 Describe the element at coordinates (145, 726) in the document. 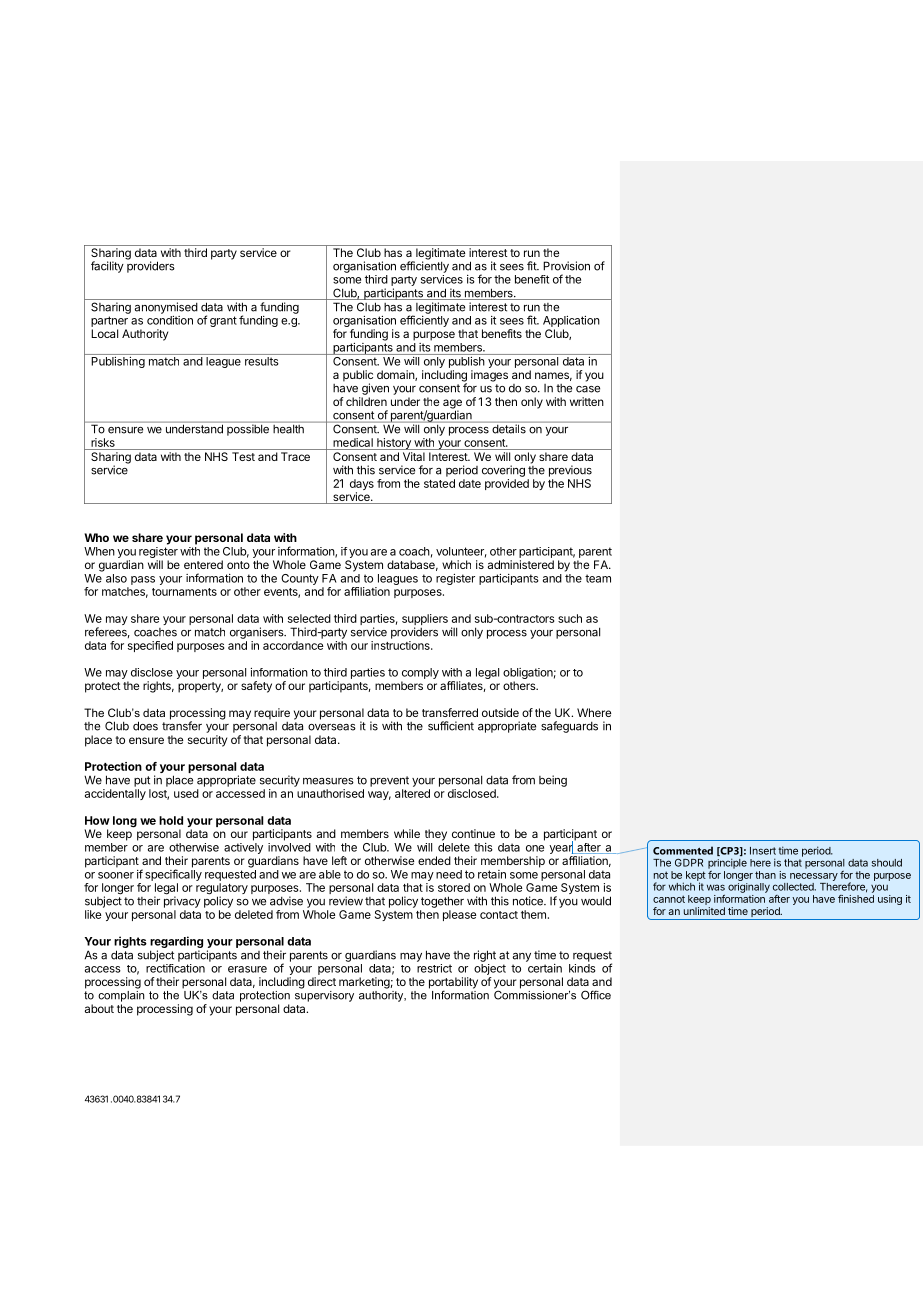

I see `does` at that location.
